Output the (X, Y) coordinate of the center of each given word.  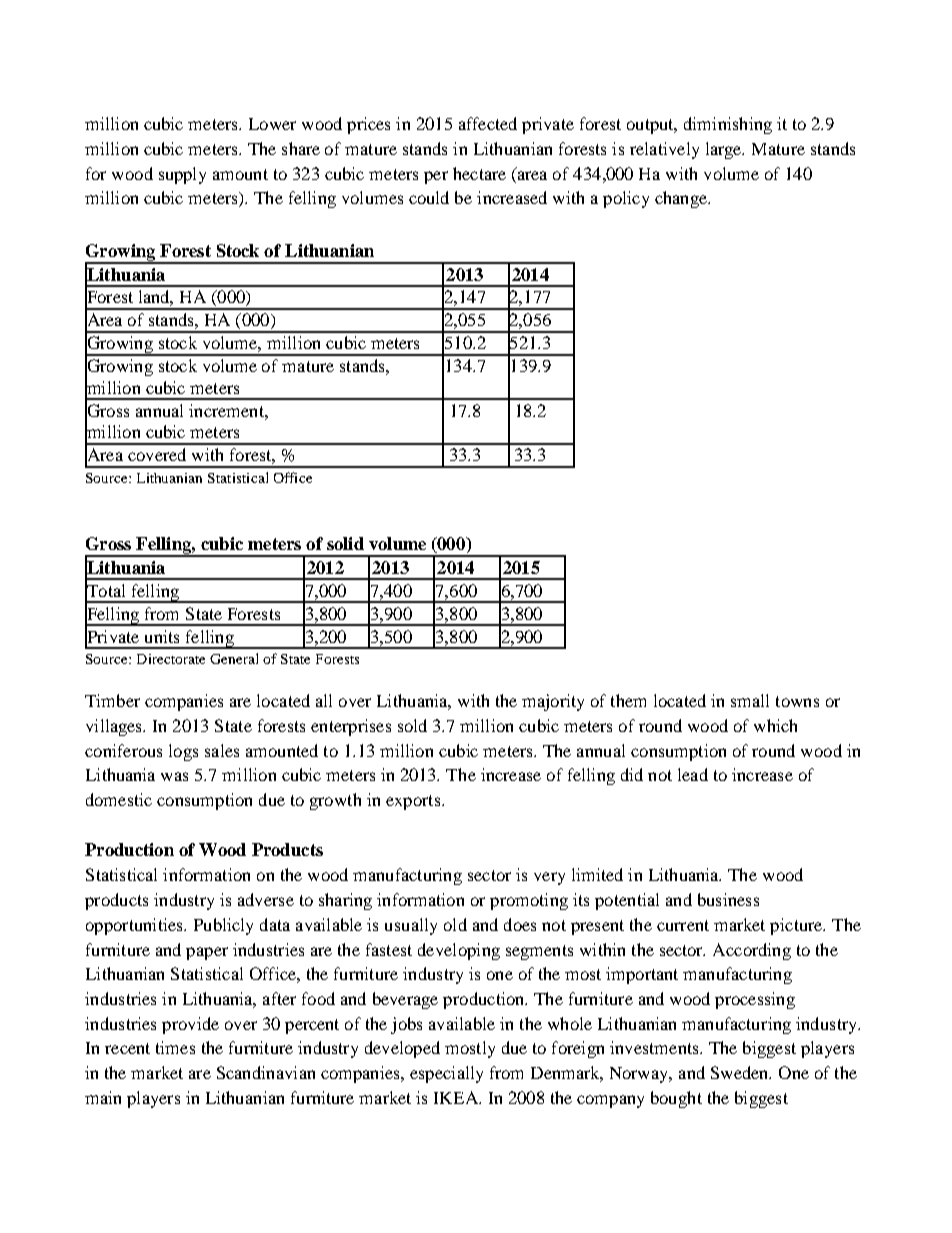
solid (345, 543)
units (162, 636)
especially (446, 1074)
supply (182, 175)
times (175, 1047)
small (750, 700)
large (725, 150)
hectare (479, 173)
